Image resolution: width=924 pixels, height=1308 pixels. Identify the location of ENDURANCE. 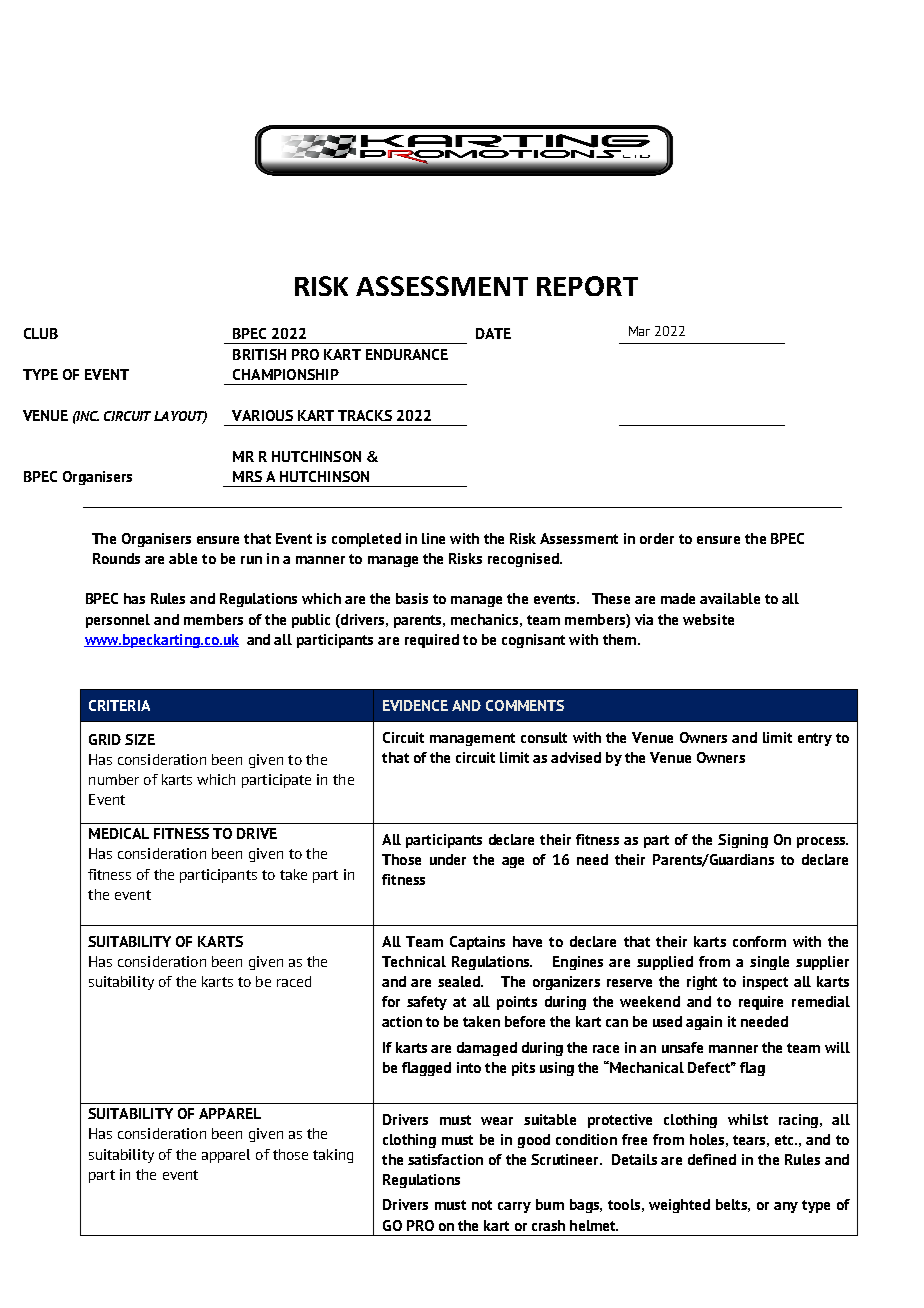
(407, 354).
